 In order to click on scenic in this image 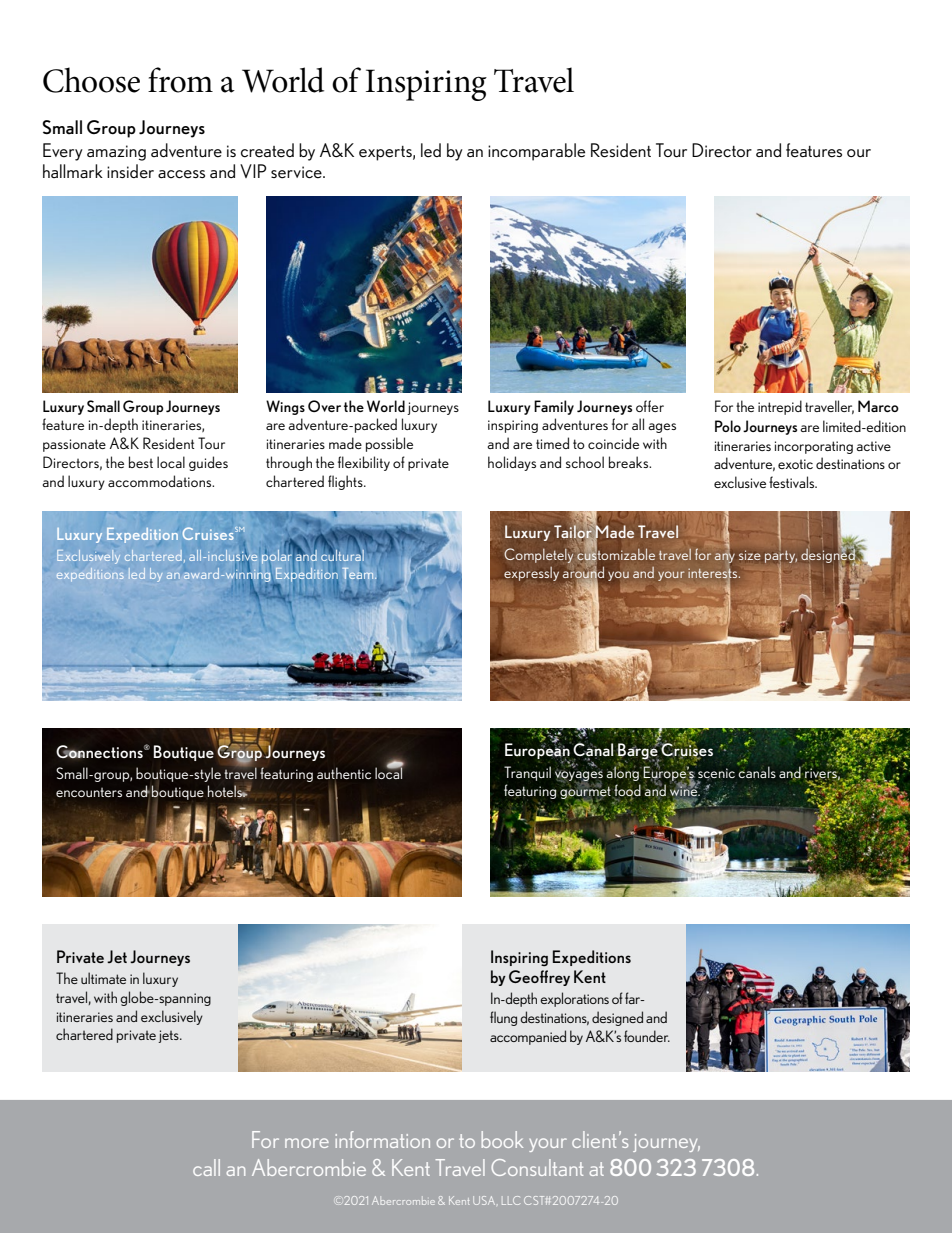, I will do `click(716, 774)`.
